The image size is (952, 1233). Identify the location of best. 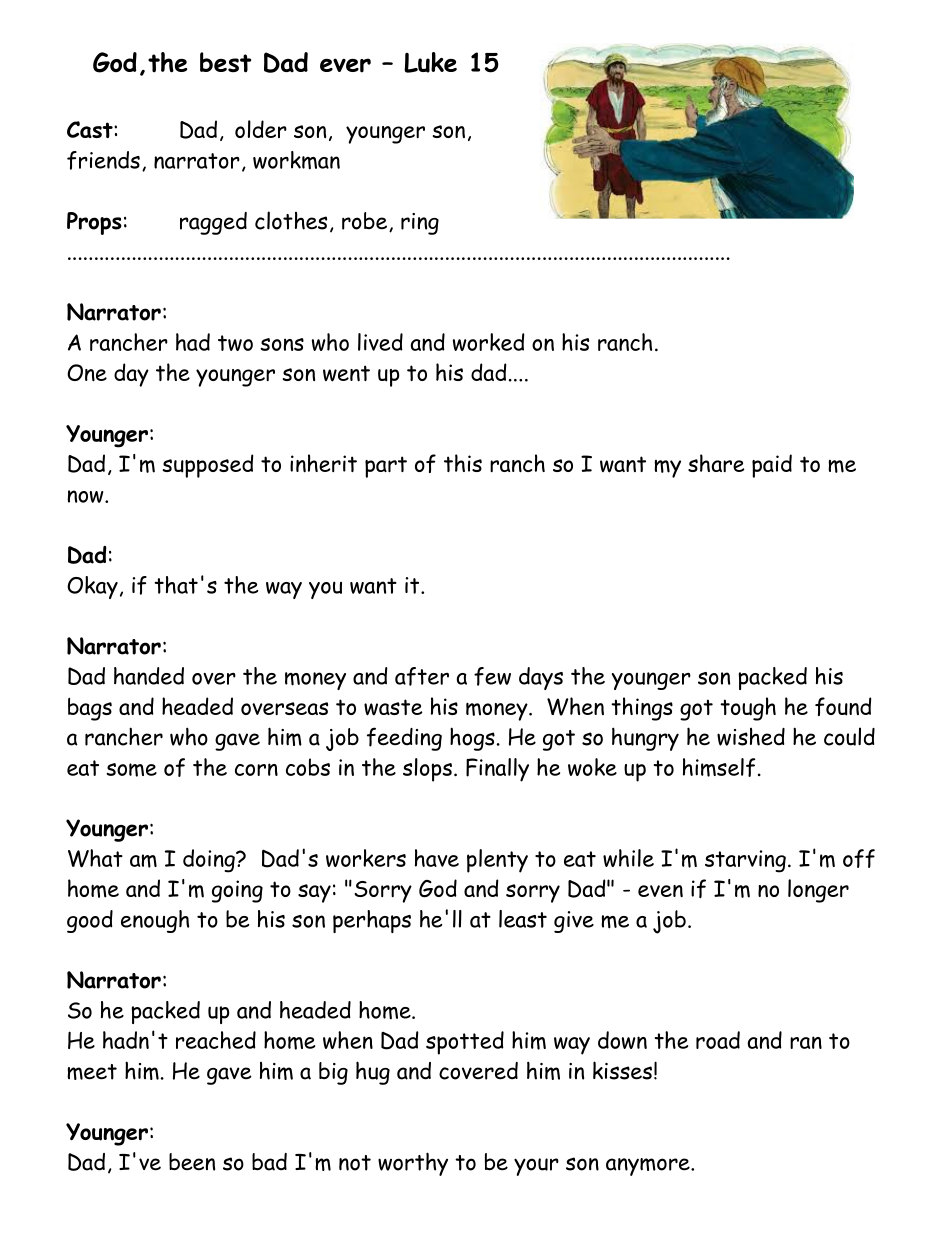
(225, 62).
